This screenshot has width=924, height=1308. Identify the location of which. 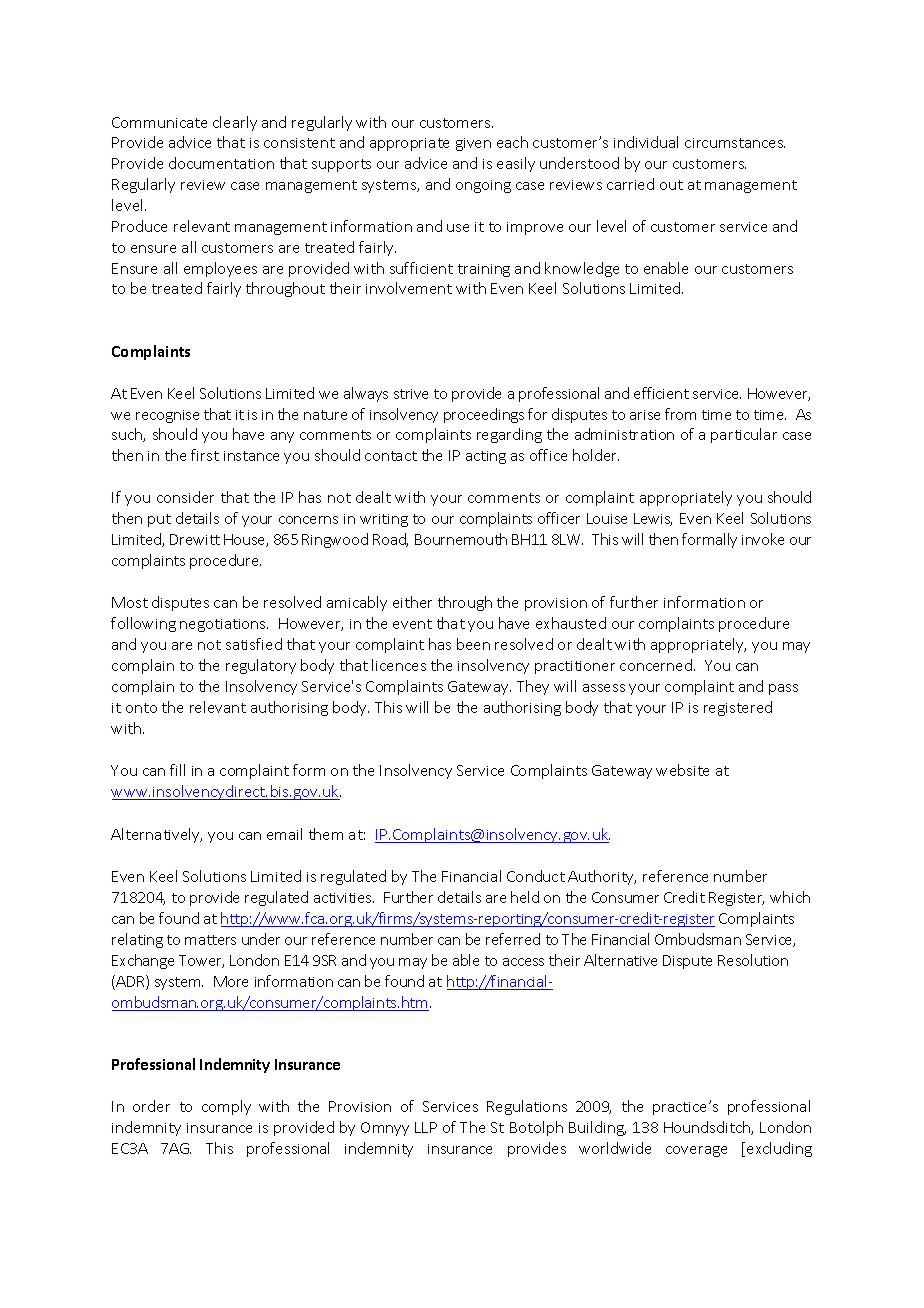
(790, 897).
